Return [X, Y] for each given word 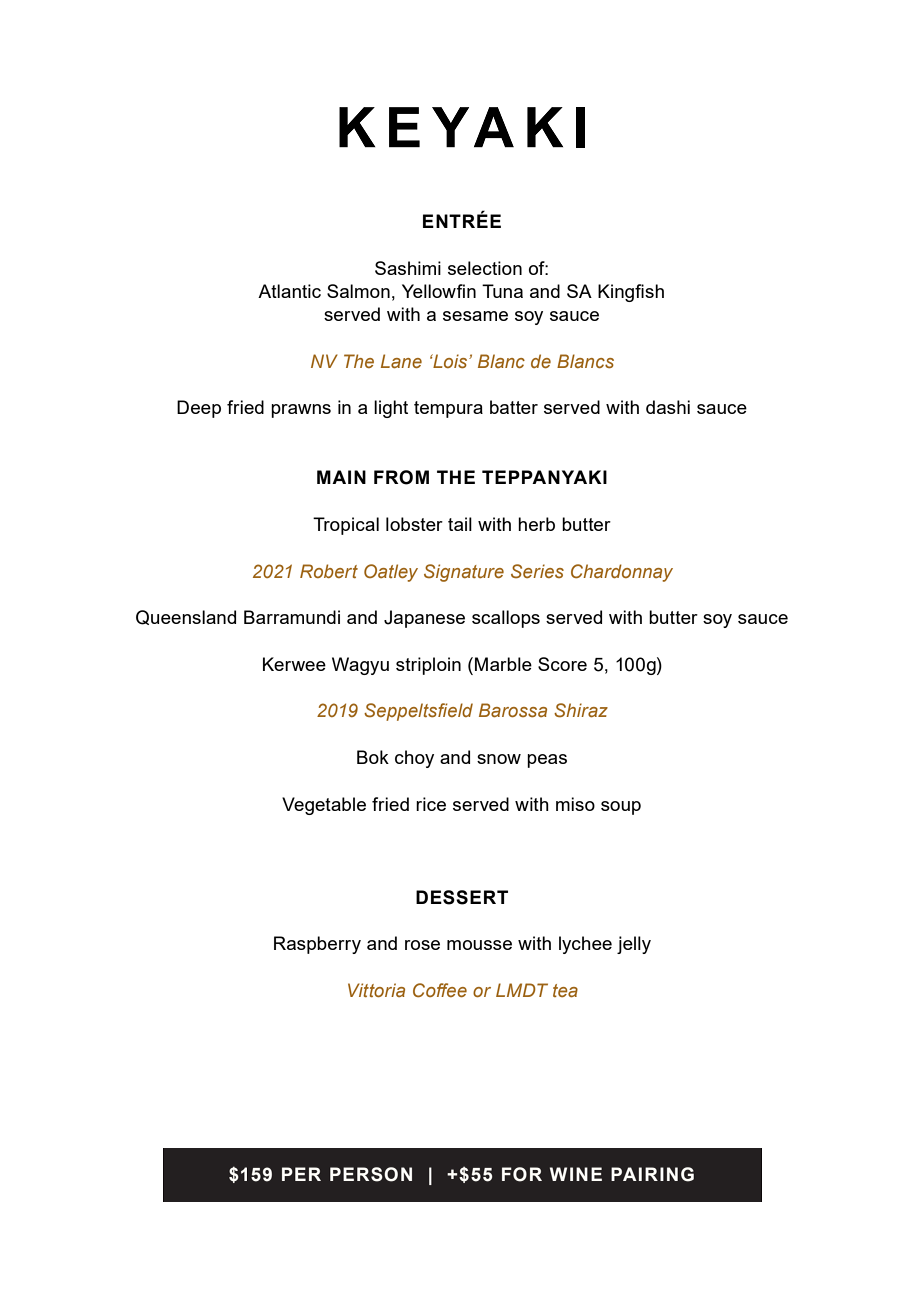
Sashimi [408, 268]
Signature [464, 573]
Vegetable [324, 806]
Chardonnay [622, 573]
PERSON [371, 1174]
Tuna [502, 291]
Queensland [186, 617]
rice [431, 804]
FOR [522, 1174]
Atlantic [289, 291]
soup [621, 808]
